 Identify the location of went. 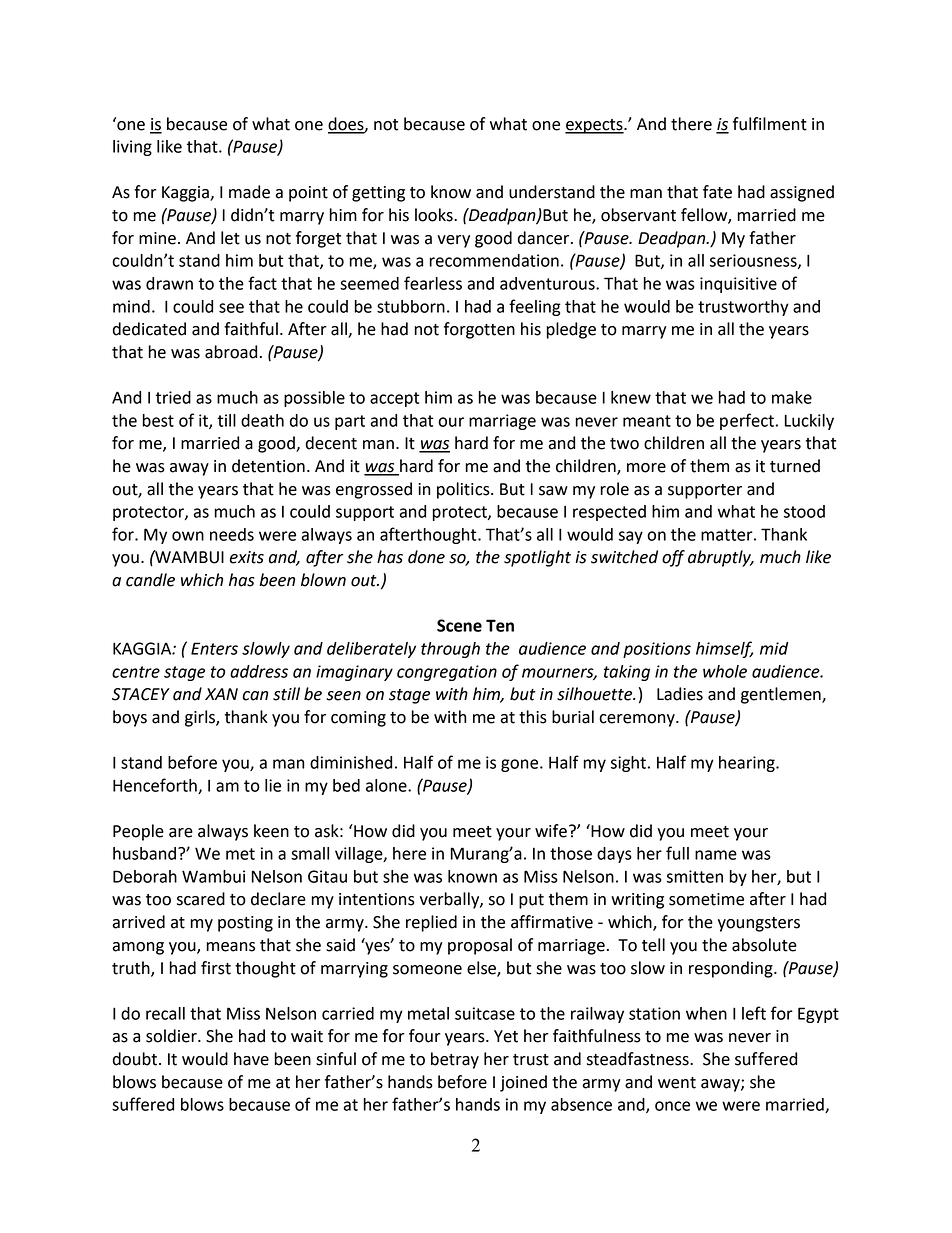
(677, 1083).
